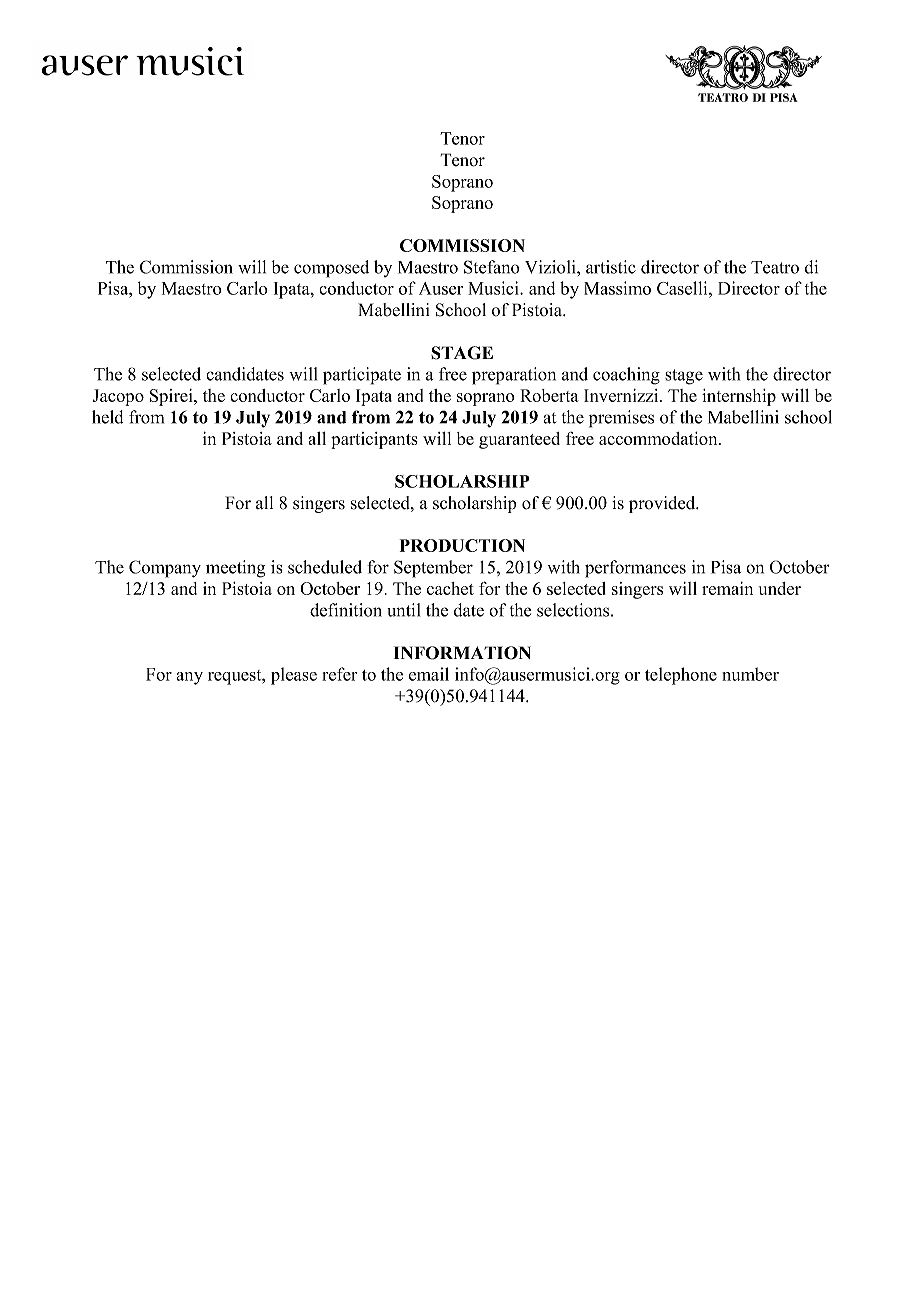 This screenshot has height=1308, width=924. What do you see at coordinates (235, 569) in the screenshot?
I see `meeting` at bounding box center [235, 569].
